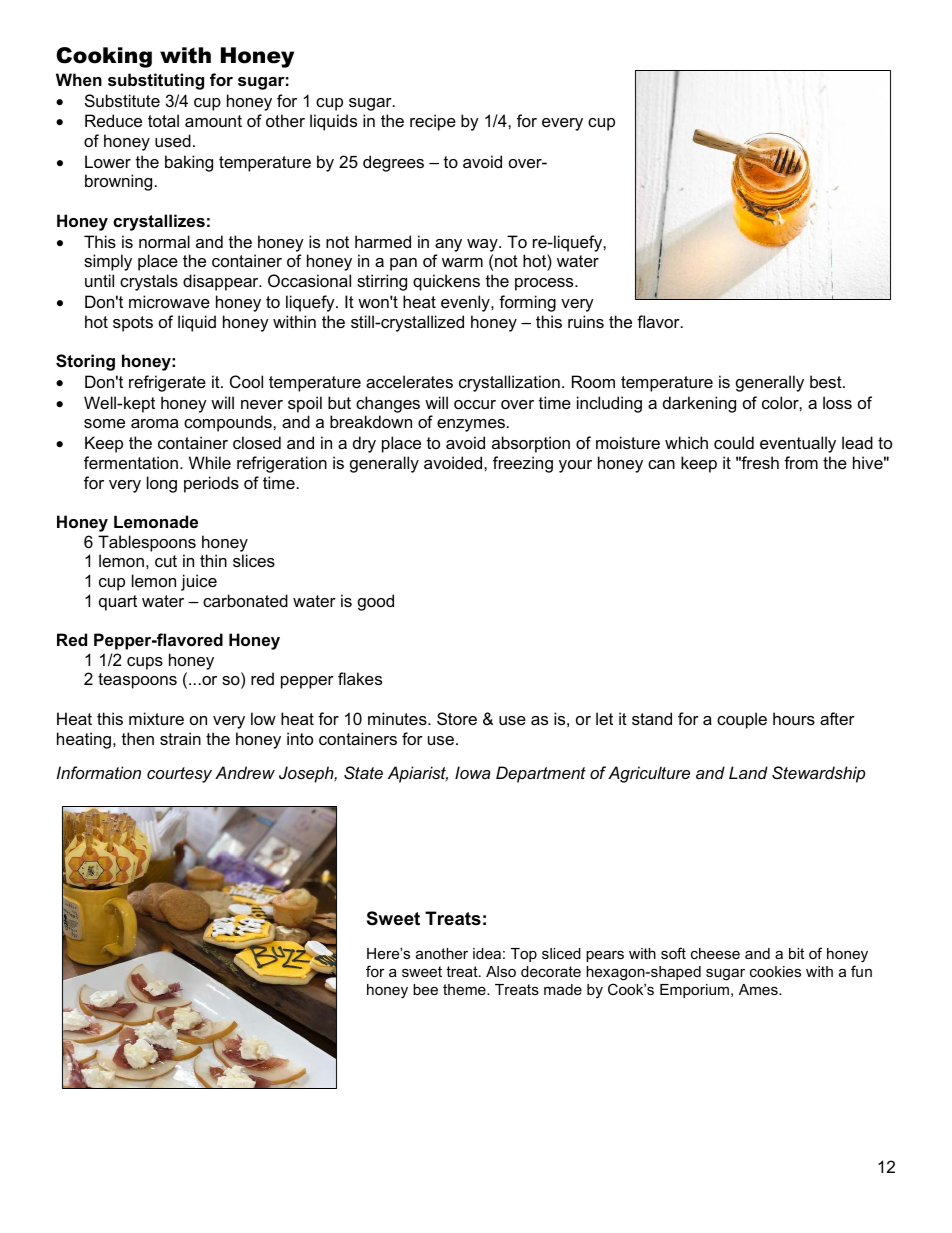  What do you see at coordinates (801, 462) in the screenshot?
I see `from` at bounding box center [801, 462].
